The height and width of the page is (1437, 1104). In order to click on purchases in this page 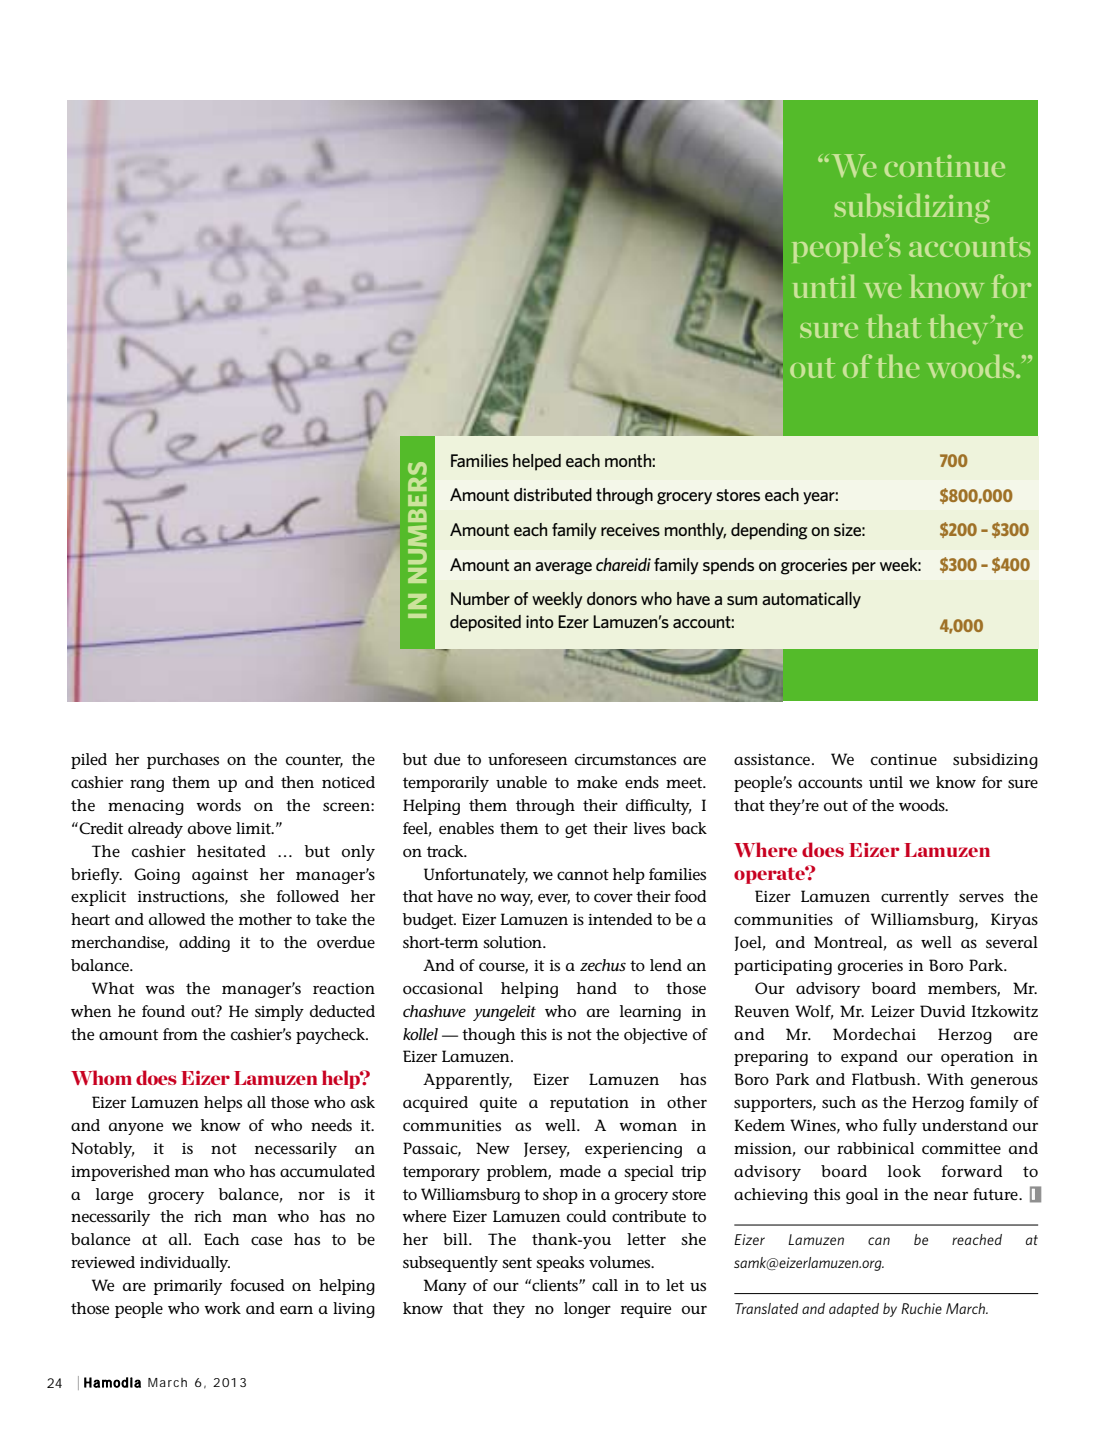, I will do `click(183, 761)`.
